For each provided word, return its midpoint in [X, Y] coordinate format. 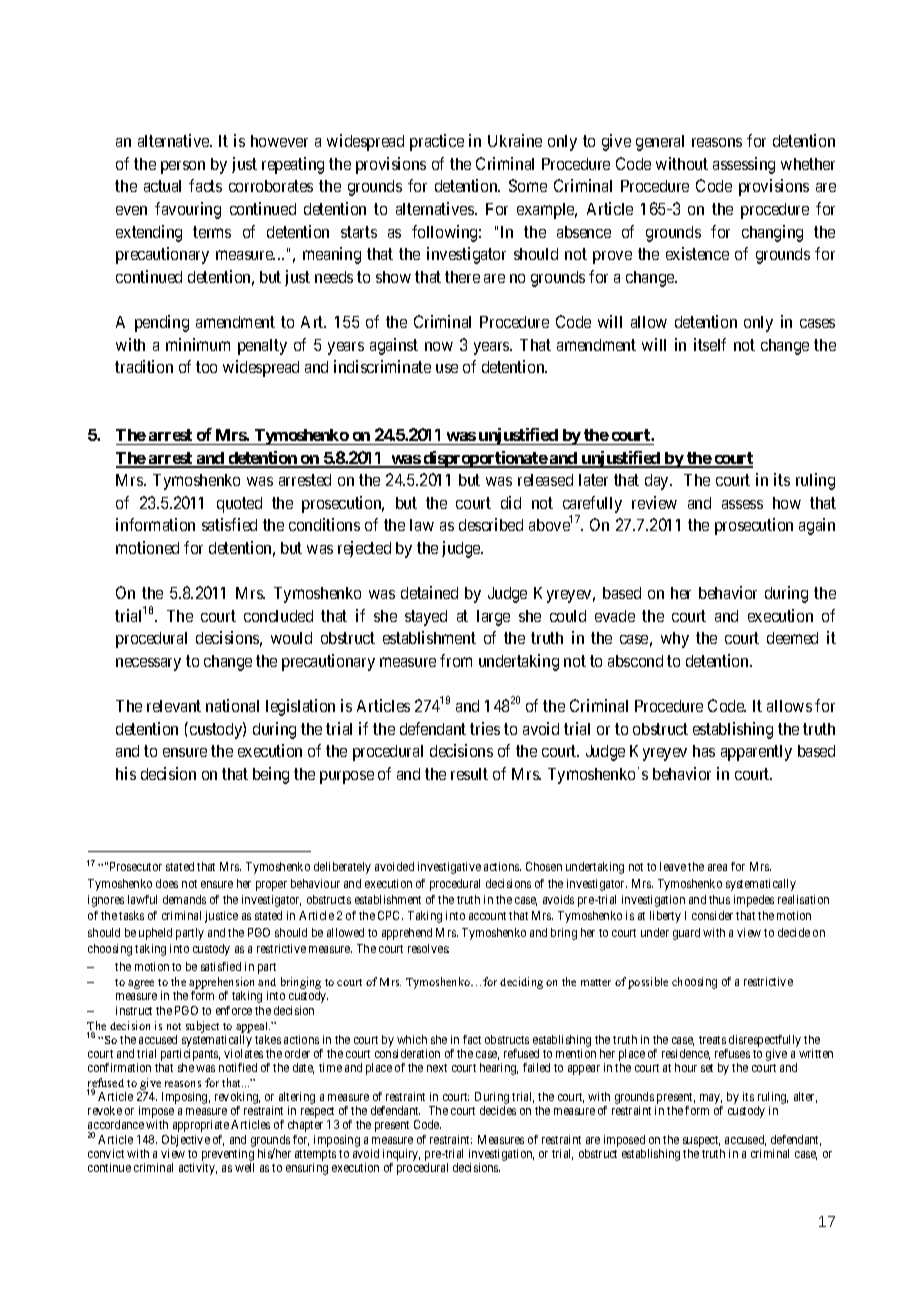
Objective [186, 1141]
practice [437, 142]
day [658, 482]
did [511, 502]
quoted [239, 505]
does [167, 883]
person [183, 167]
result [469, 774]
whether [808, 164]
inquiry [401, 1156]
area [717, 867]
